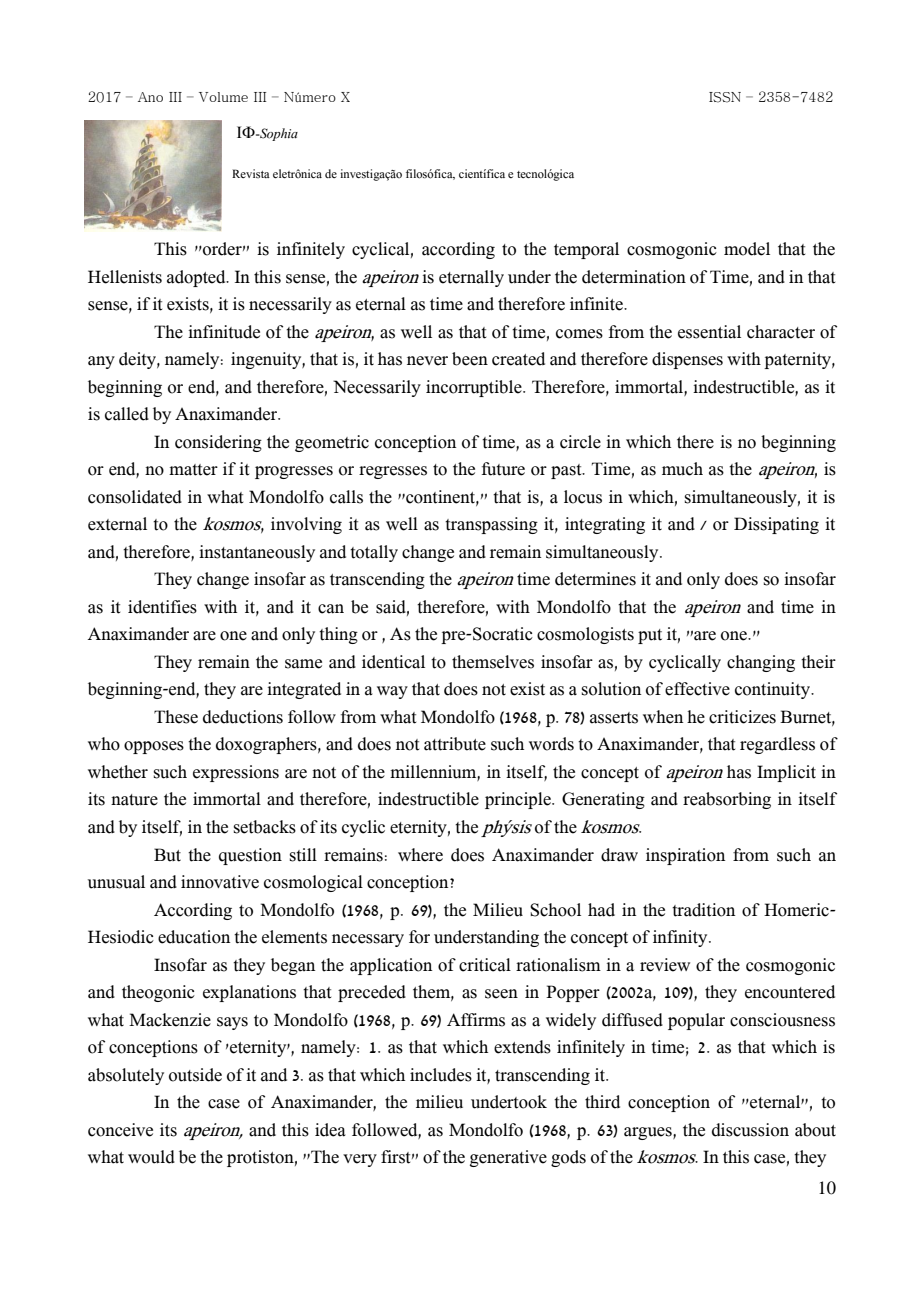  Describe the element at coordinates (742, 717) in the document. I see `criticizes` at that location.
